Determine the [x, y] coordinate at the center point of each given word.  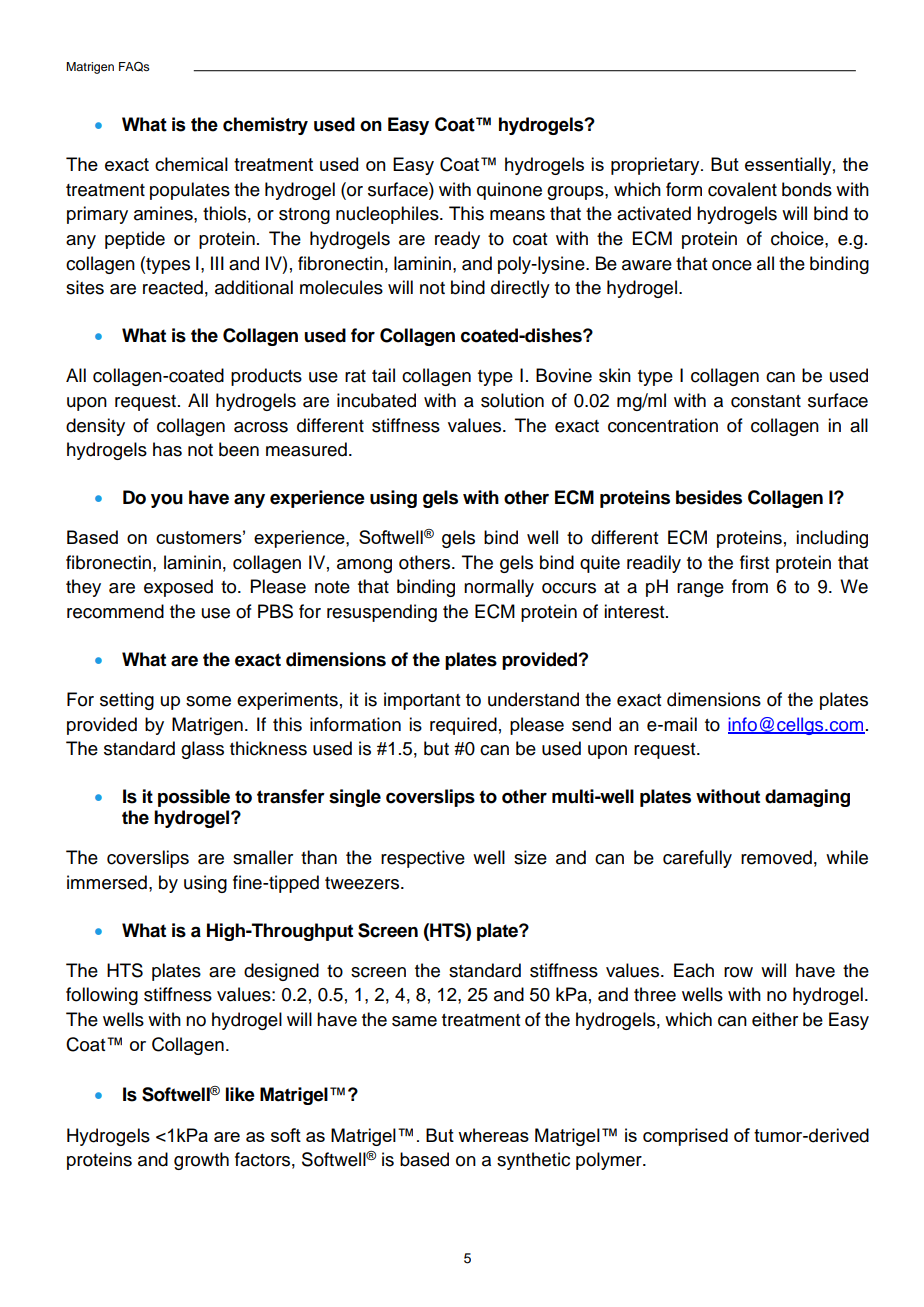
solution [512, 400]
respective [423, 859]
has [167, 449]
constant [766, 401]
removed [776, 857]
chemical [191, 164]
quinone [509, 191]
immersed [107, 882]
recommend [115, 611]
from [750, 586]
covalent [742, 189]
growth [201, 1161]
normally [499, 588]
